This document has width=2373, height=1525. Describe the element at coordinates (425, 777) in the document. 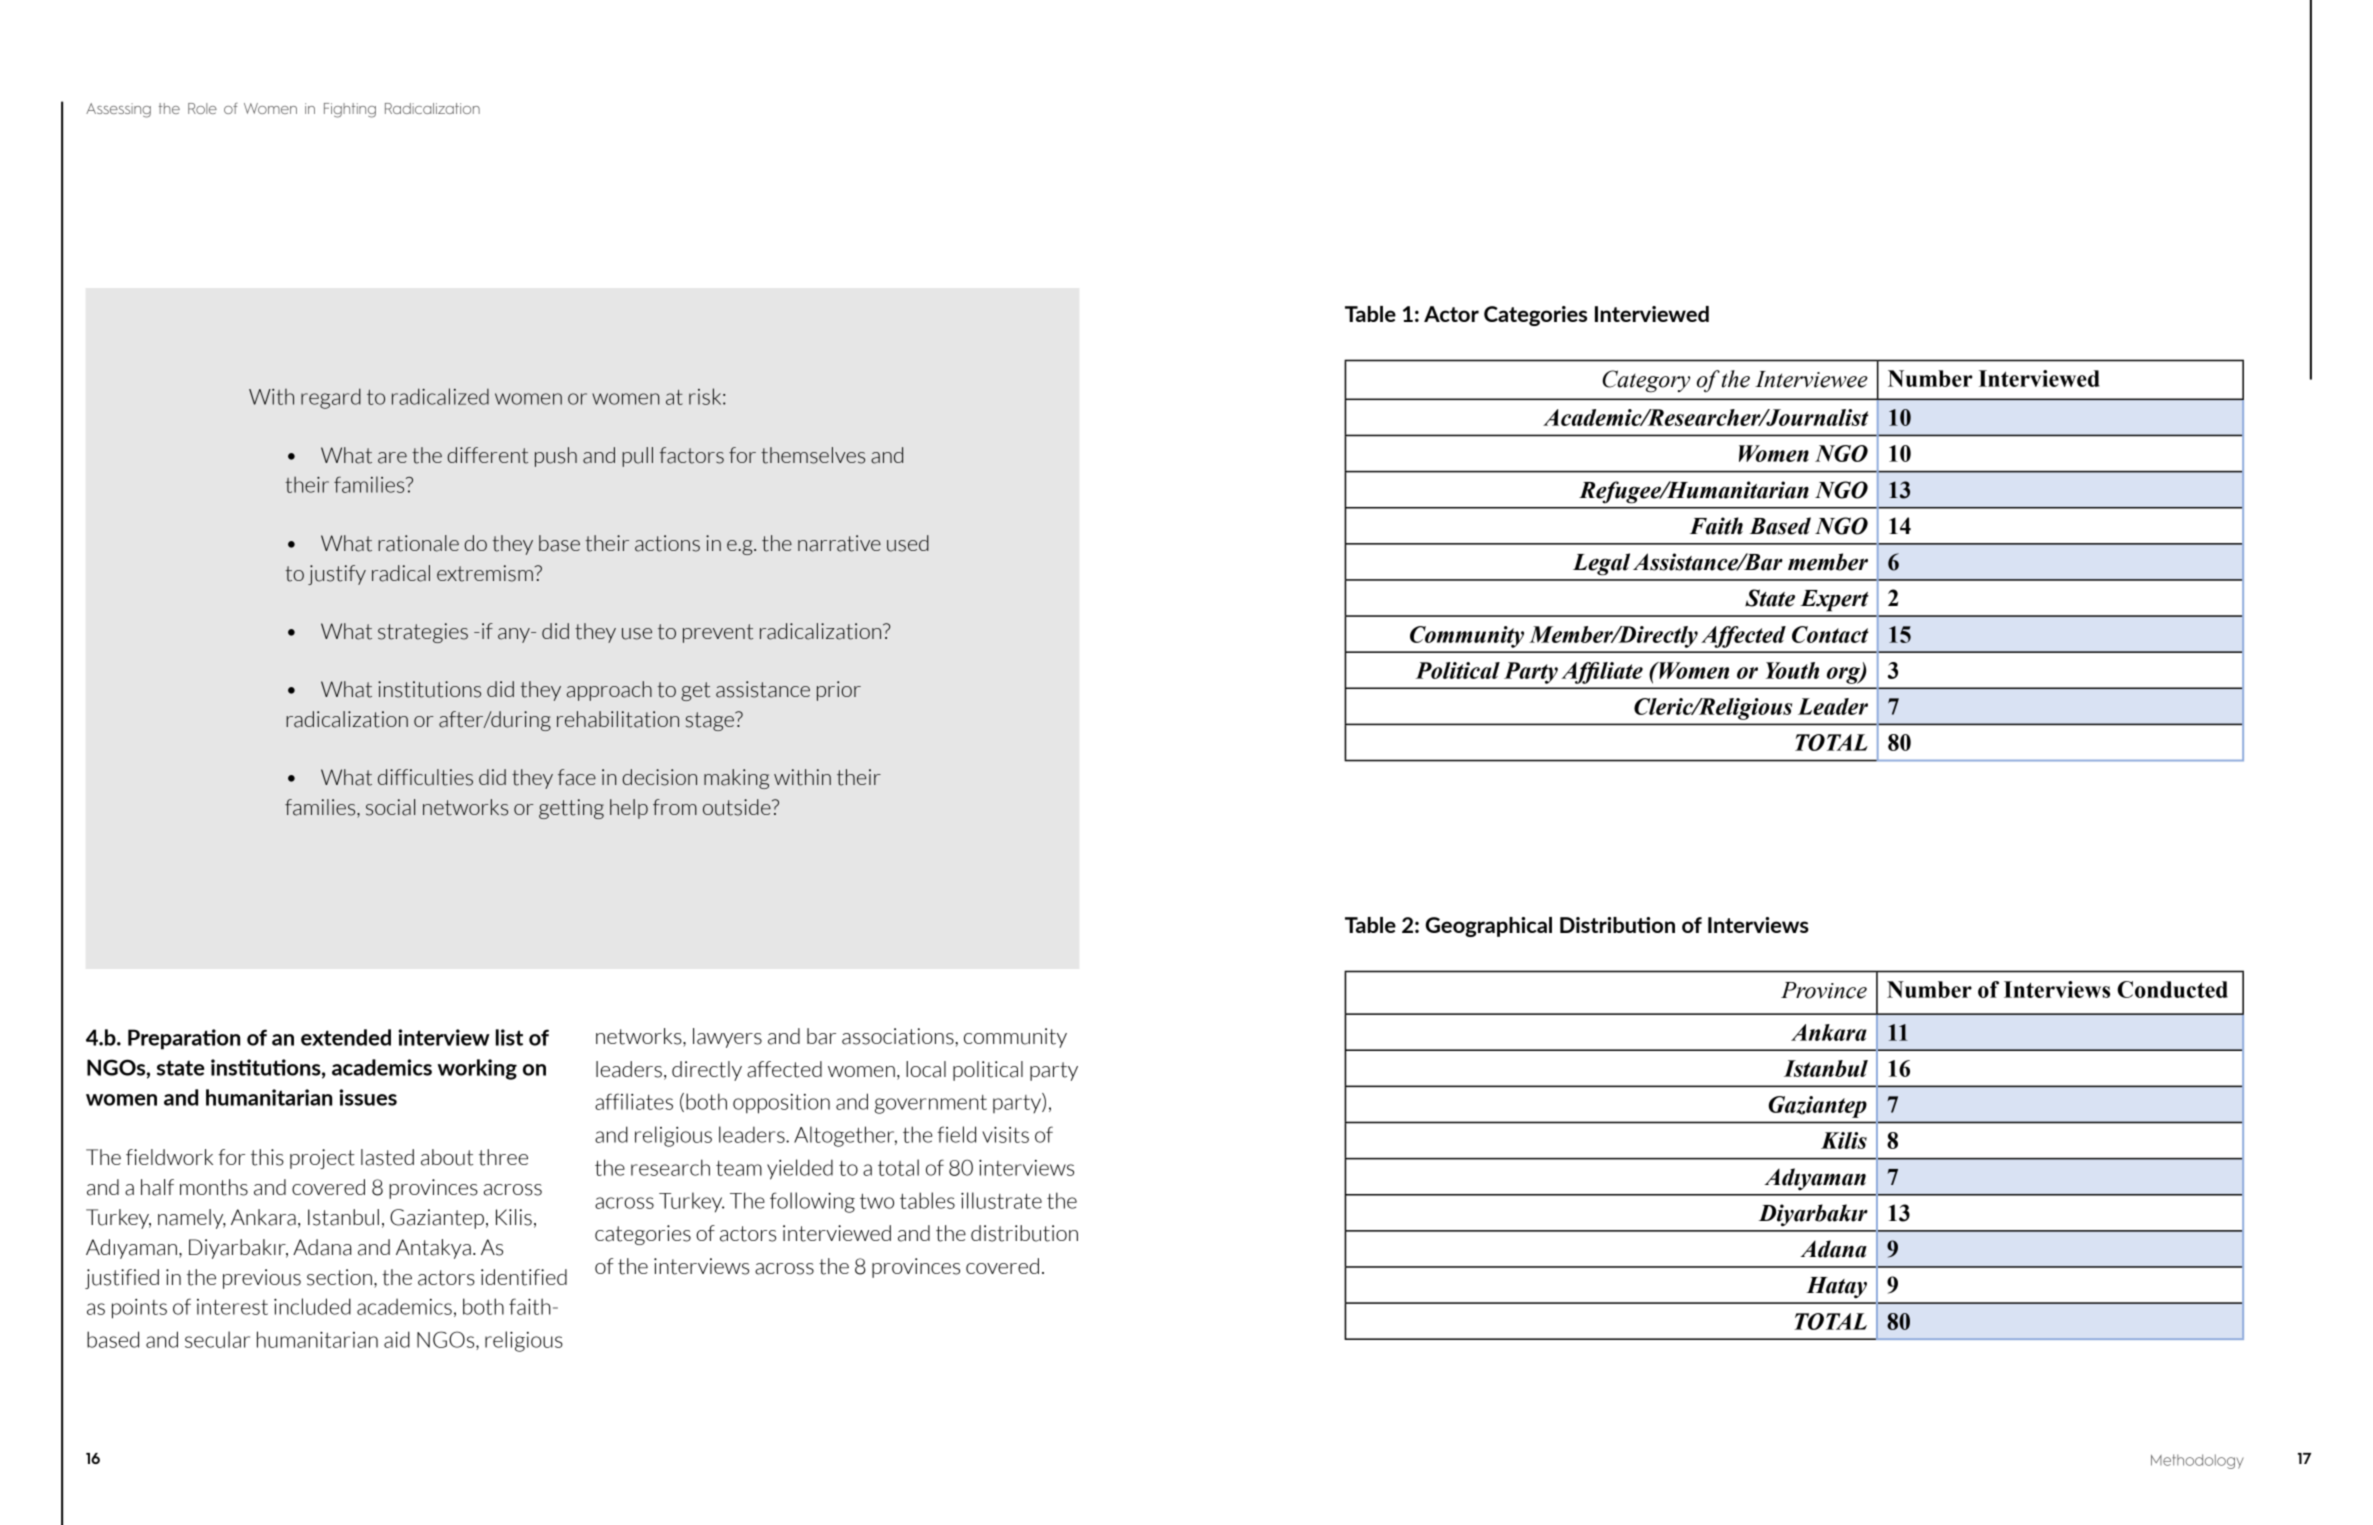

I see `difficulties` at that location.
